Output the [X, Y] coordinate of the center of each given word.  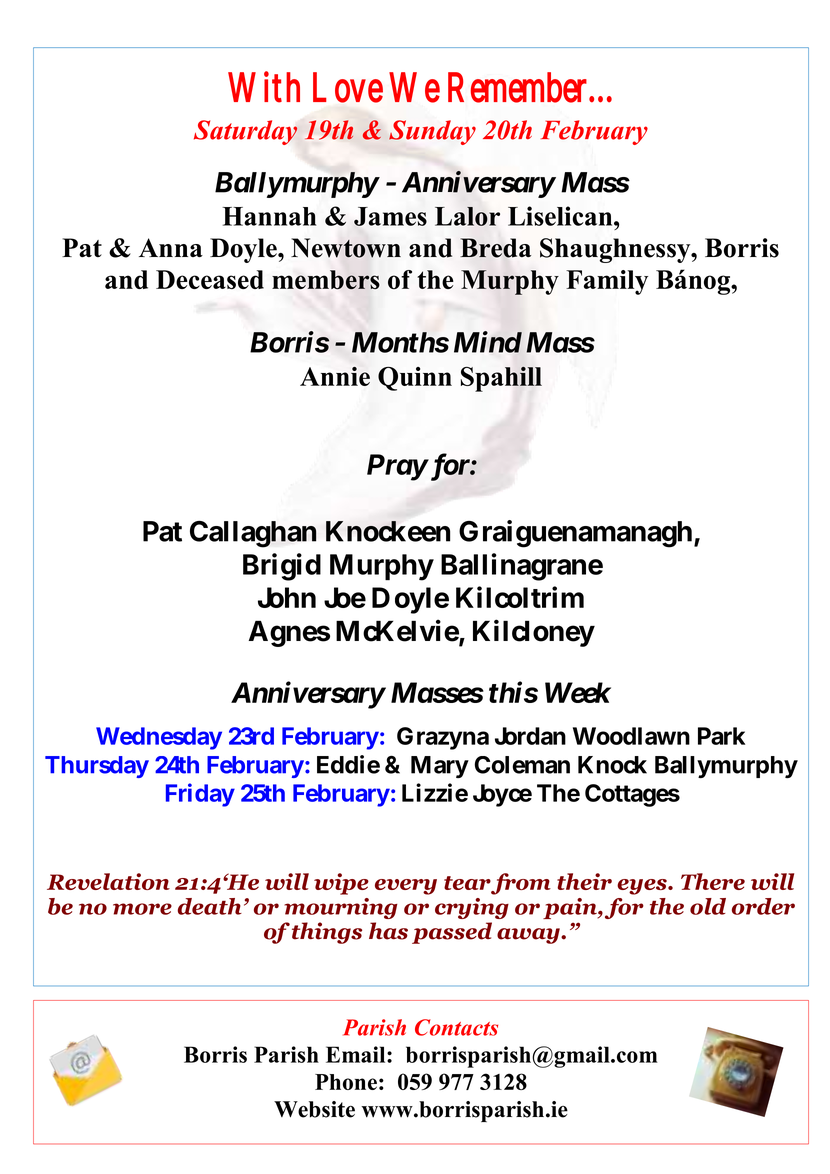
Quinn [415, 379]
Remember [517, 87]
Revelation [108, 881]
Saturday [246, 132]
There [713, 881]
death [210, 906]
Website [314, 1109]
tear [467, 883]
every [406, 887]
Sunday [432, 132]
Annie [335, 376]
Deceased [210, 279]
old [708, 906]
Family [607, 282]
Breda [495, 248]
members [326, 280]
